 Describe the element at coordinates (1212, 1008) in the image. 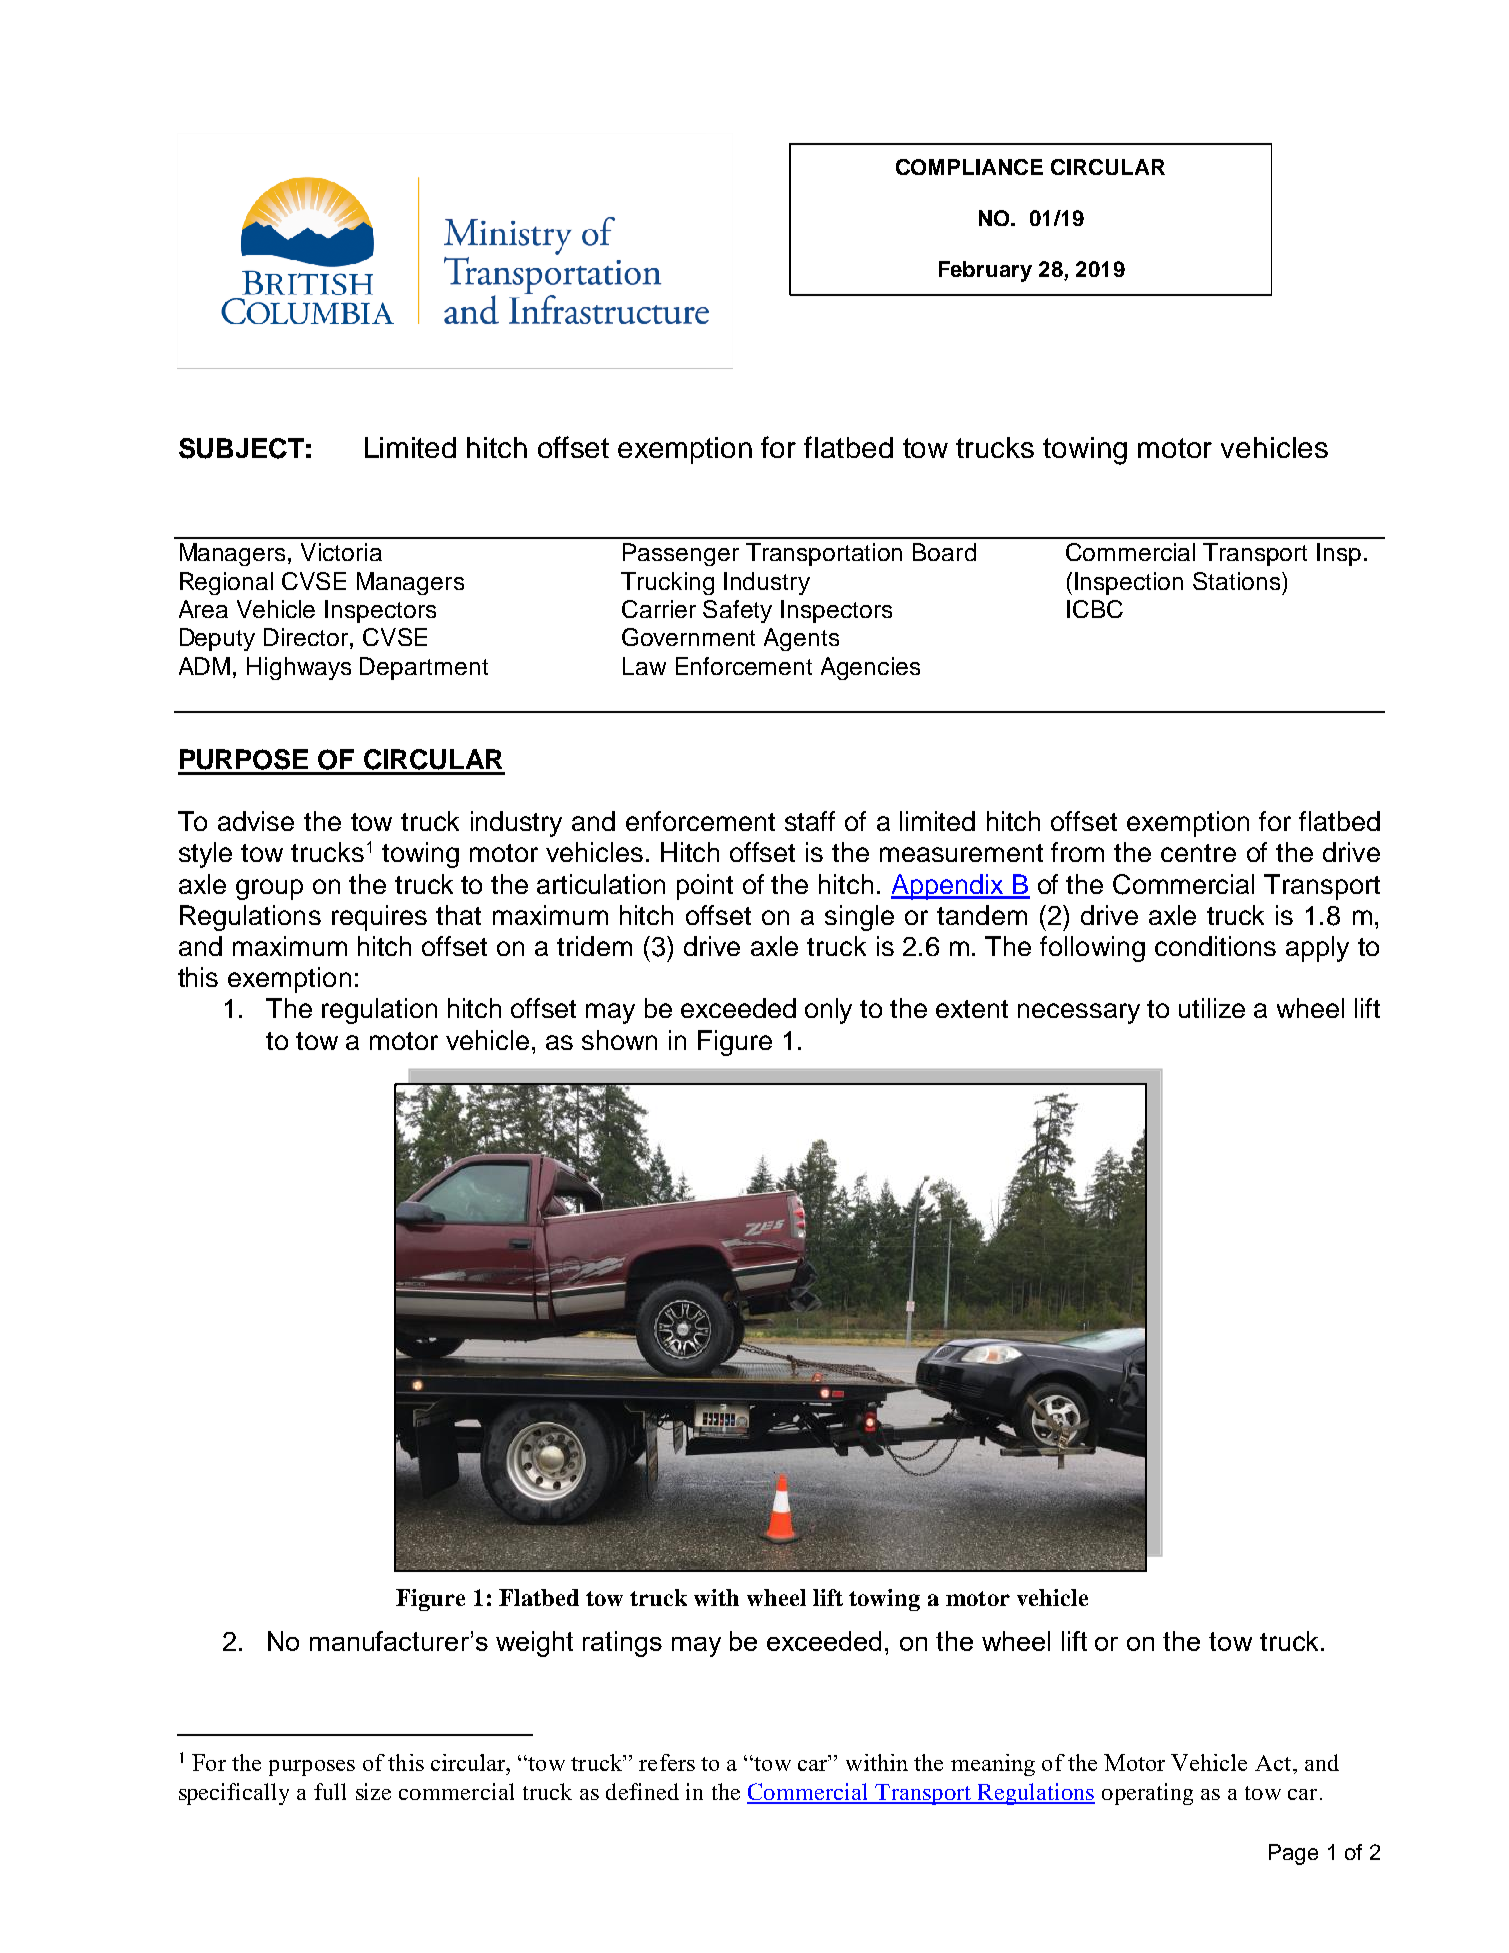

I see `utilize` at that location.
